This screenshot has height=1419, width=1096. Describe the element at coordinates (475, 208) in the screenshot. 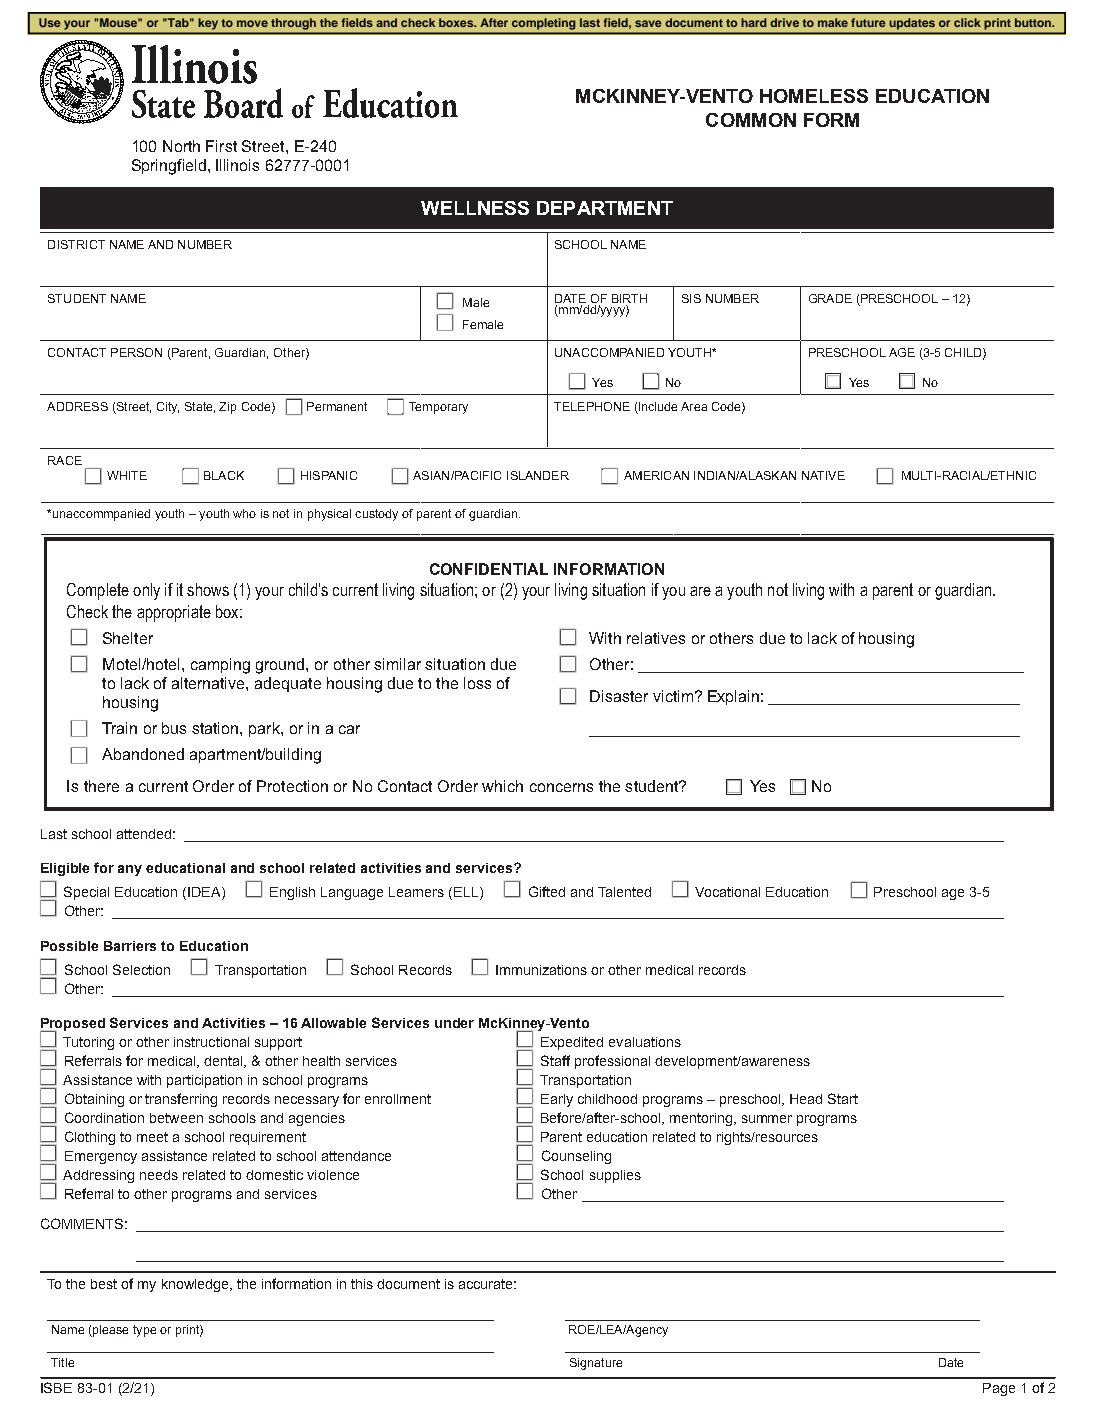

I see `WELLNESS` at that location.
